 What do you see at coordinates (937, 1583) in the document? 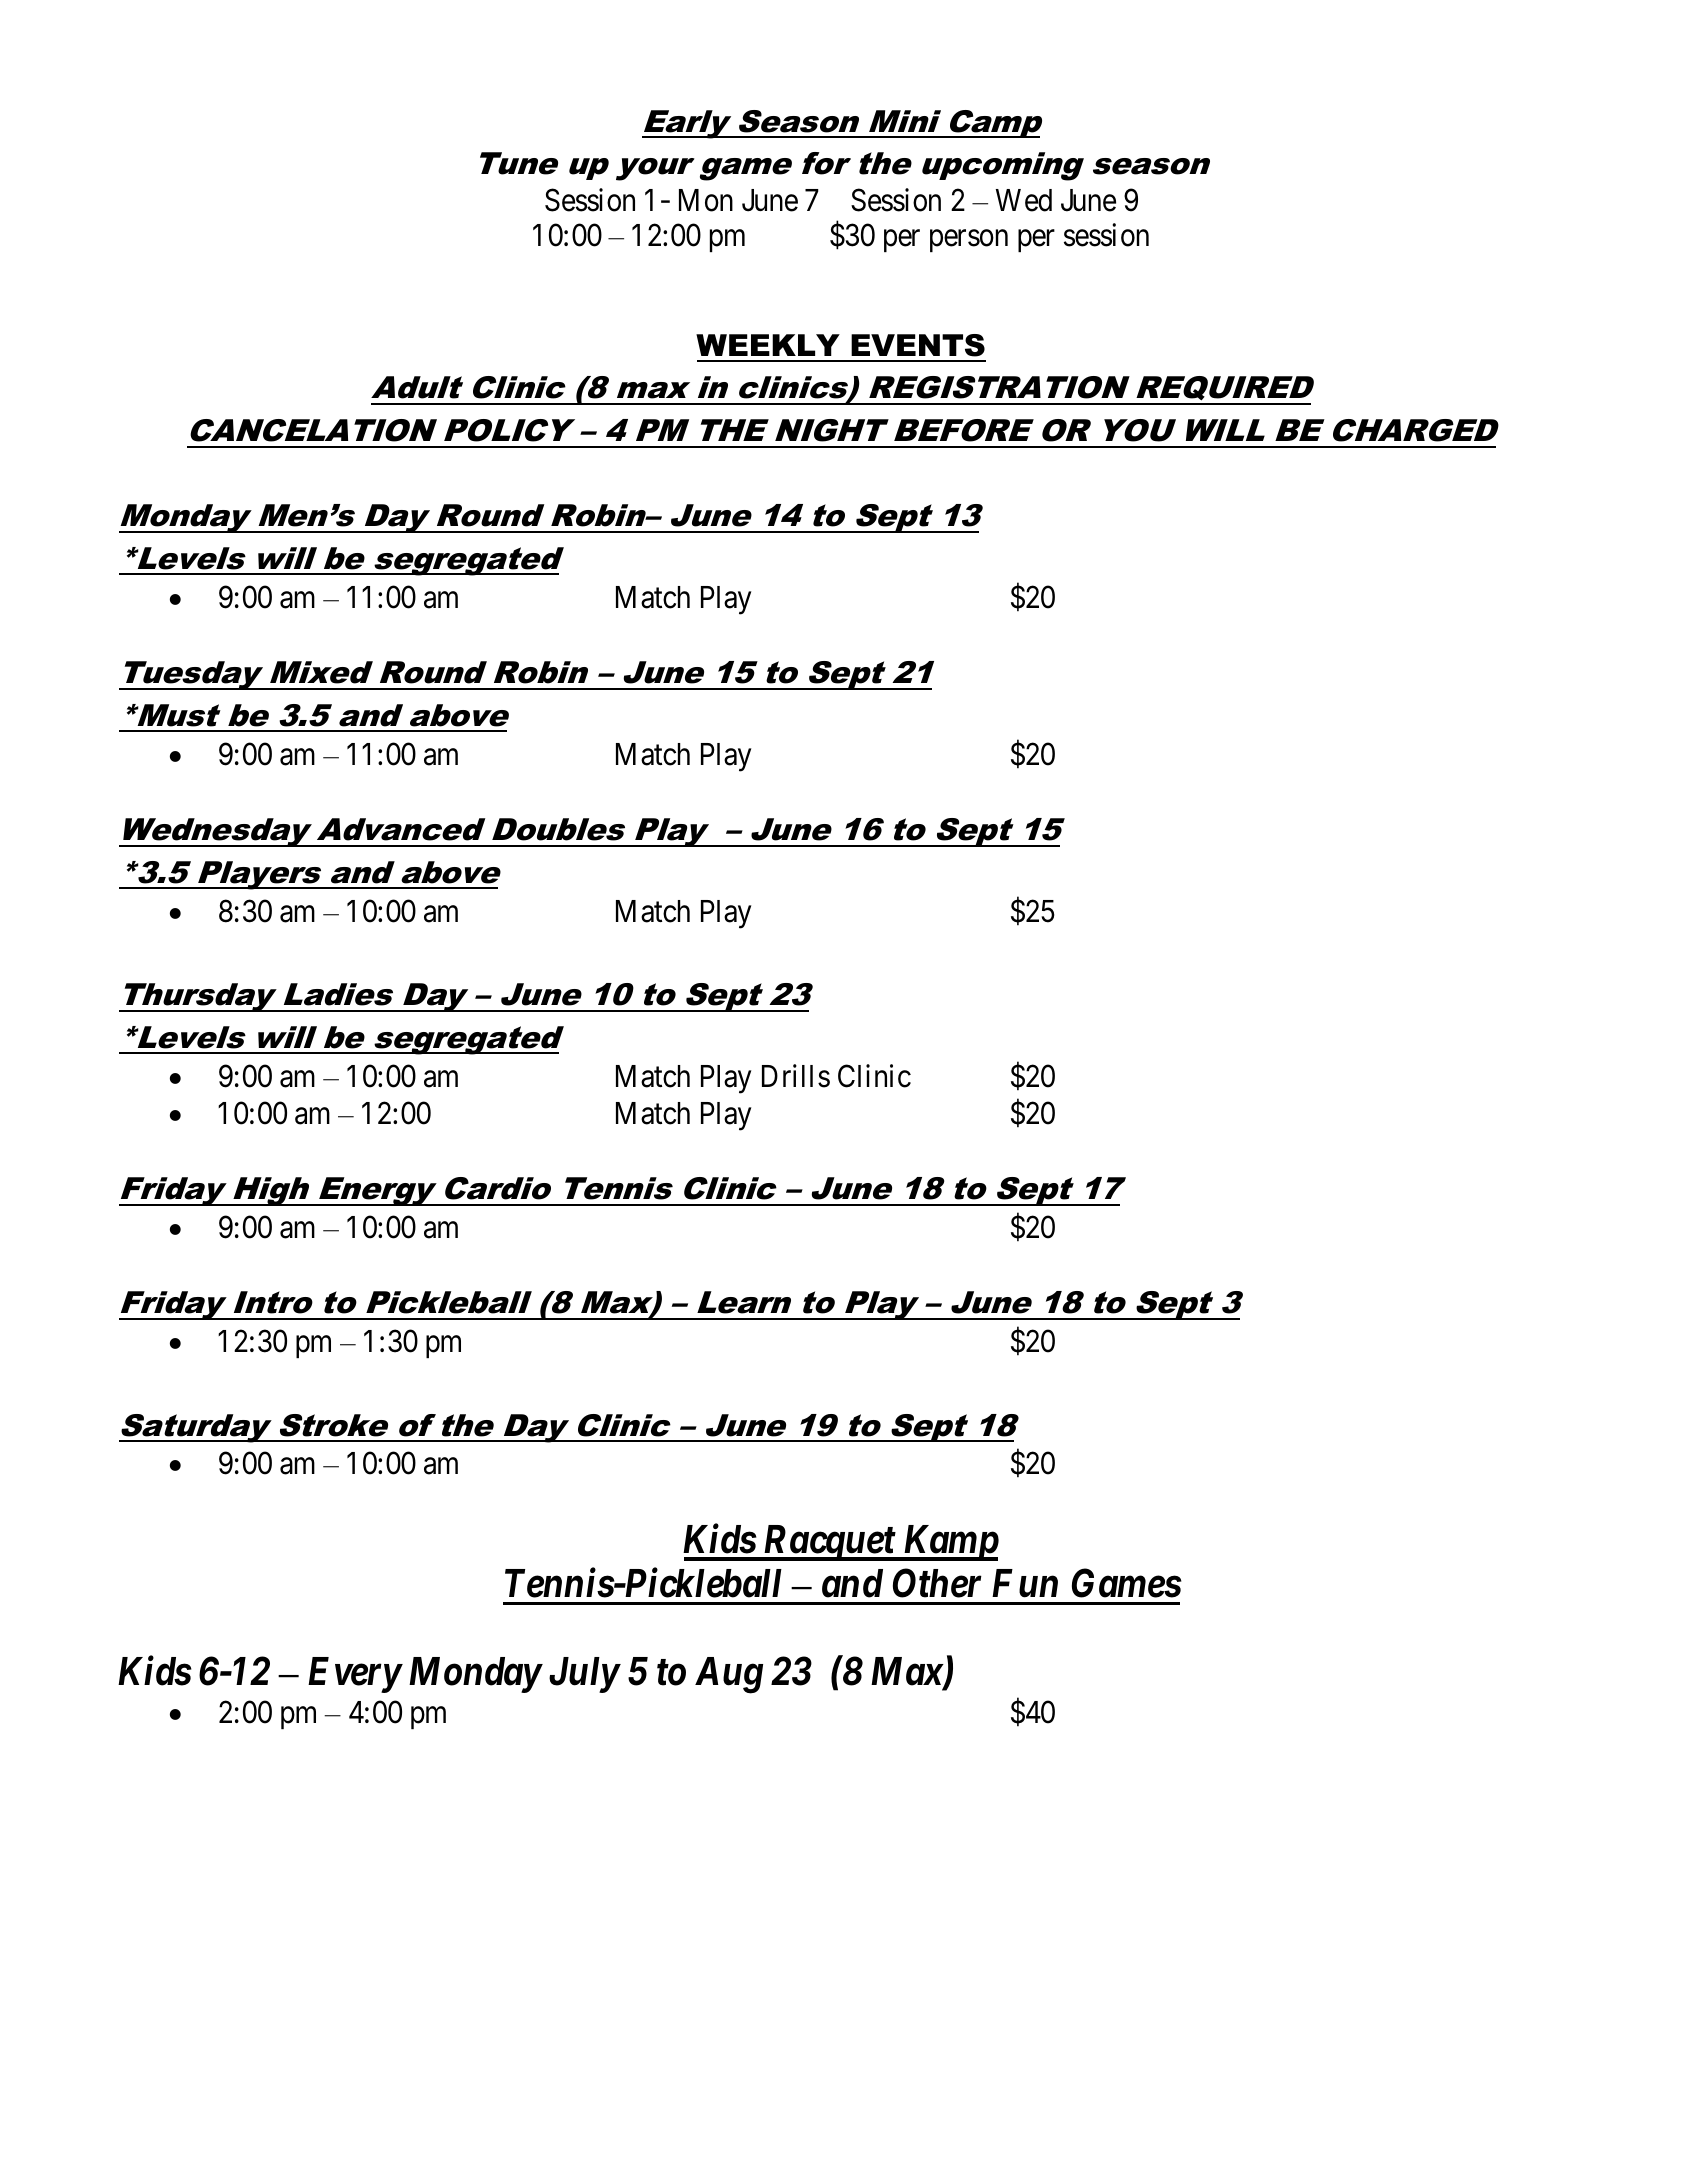
I see `Other` at bounding box center [937, 1583].
